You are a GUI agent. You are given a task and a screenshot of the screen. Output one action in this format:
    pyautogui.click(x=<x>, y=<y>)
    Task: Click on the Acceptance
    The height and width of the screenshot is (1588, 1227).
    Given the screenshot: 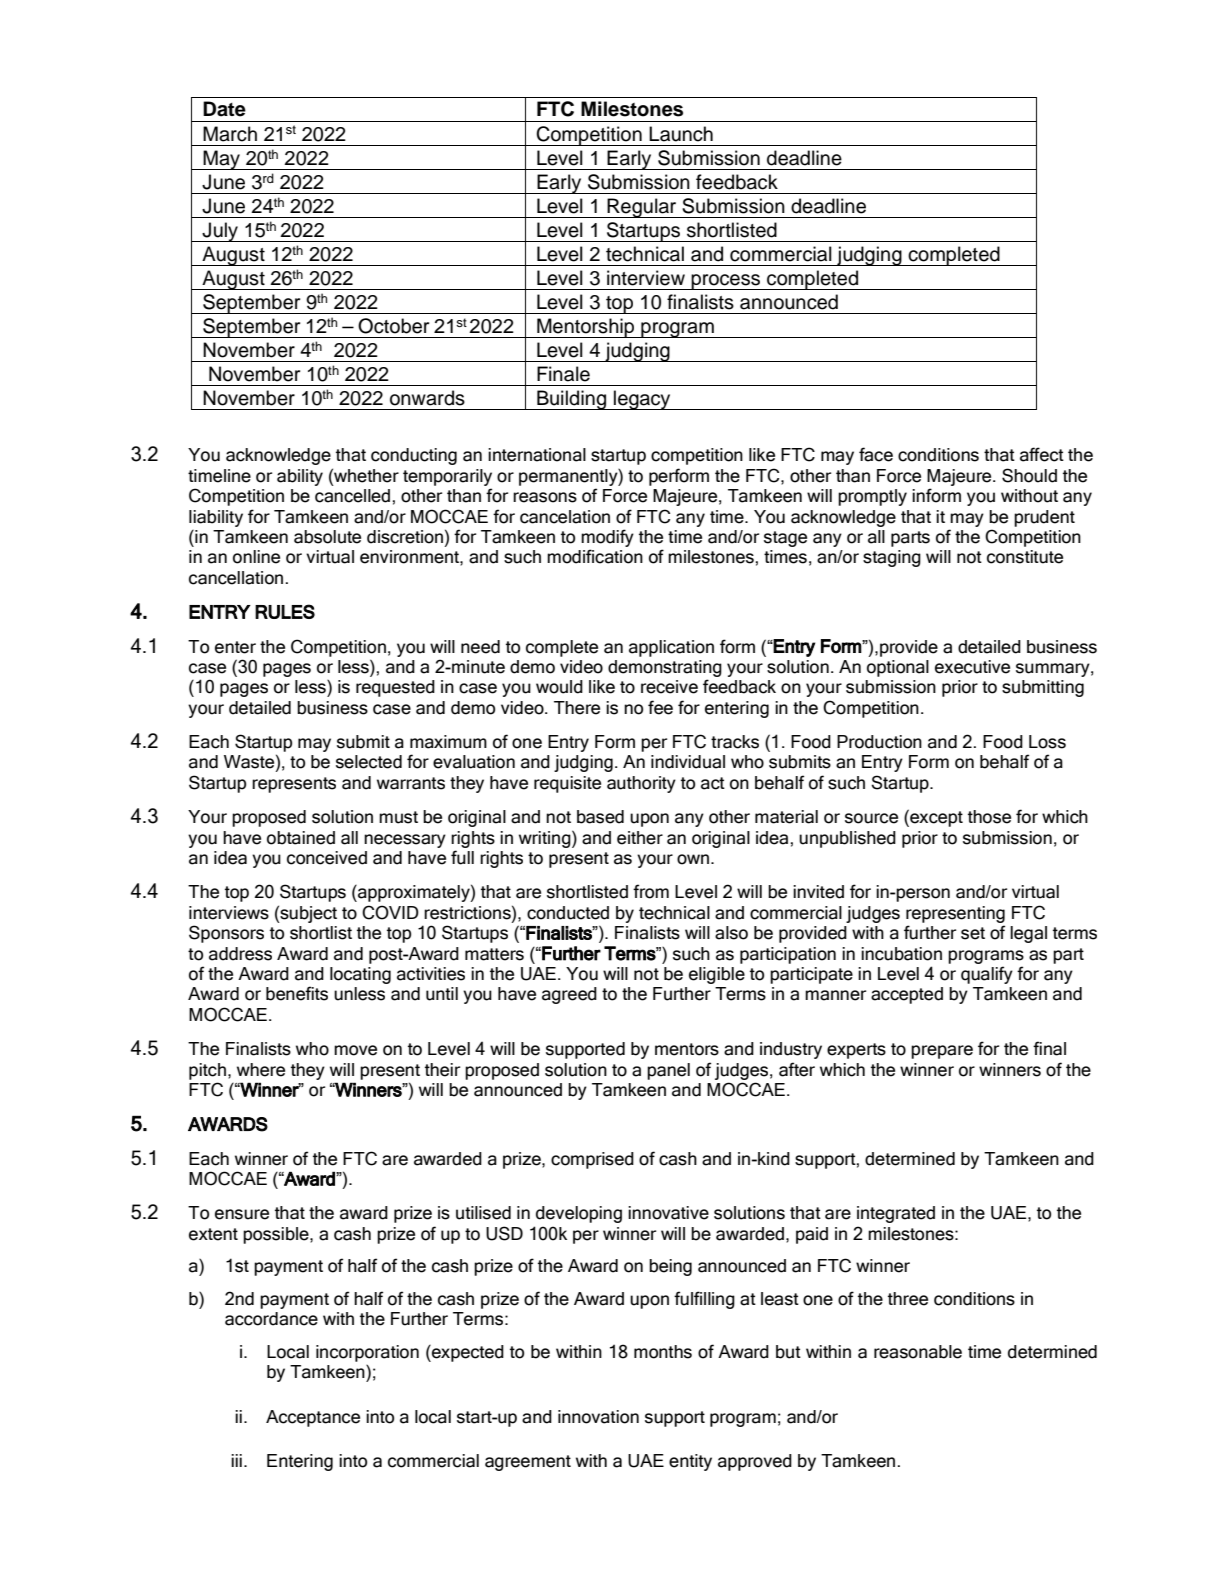 What is the action you would take?
    pyautogui.click(x=313, y=1418)
